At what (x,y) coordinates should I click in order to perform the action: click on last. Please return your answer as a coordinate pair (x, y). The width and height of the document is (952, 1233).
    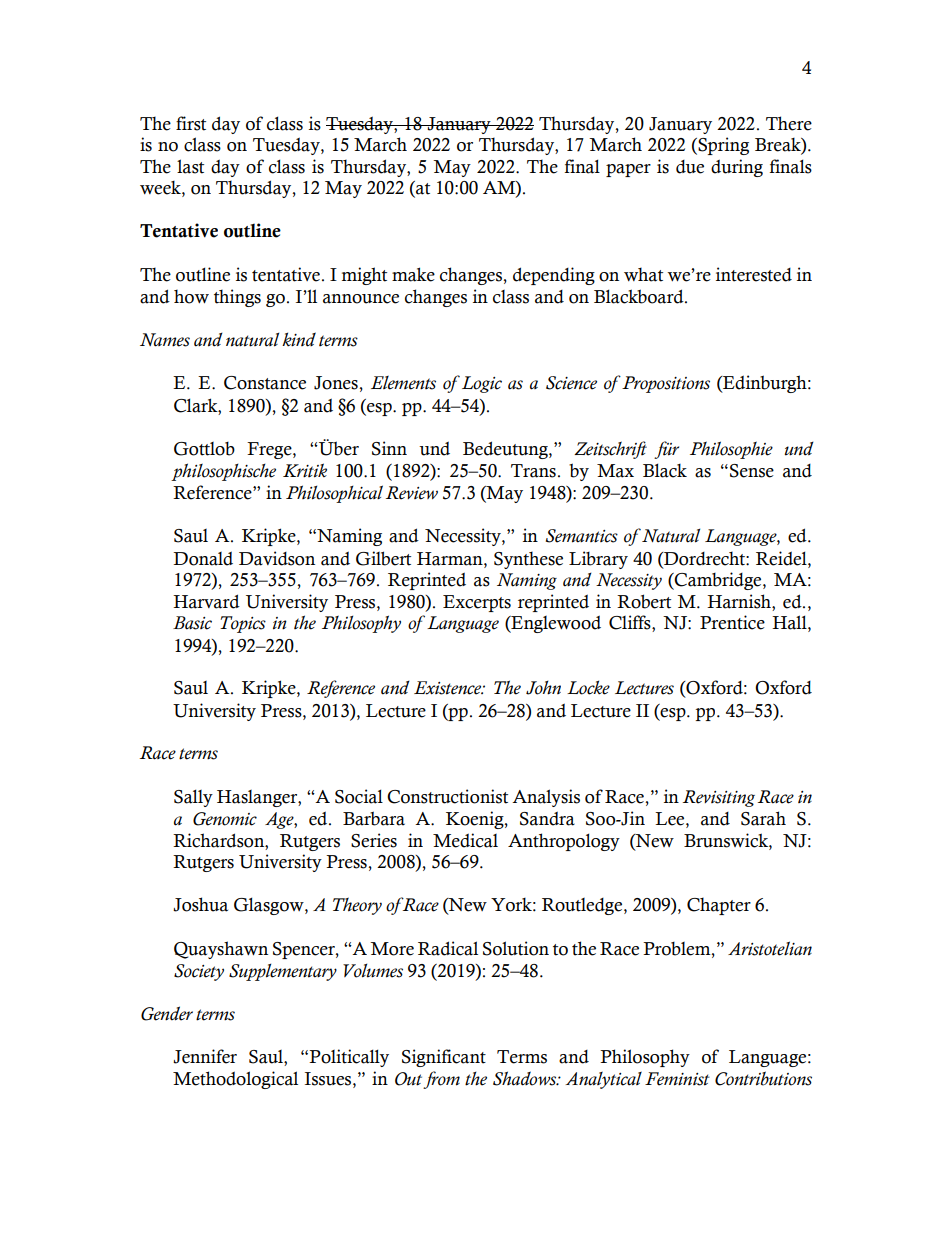
    Looking at the image, I should click on (190, 166).
